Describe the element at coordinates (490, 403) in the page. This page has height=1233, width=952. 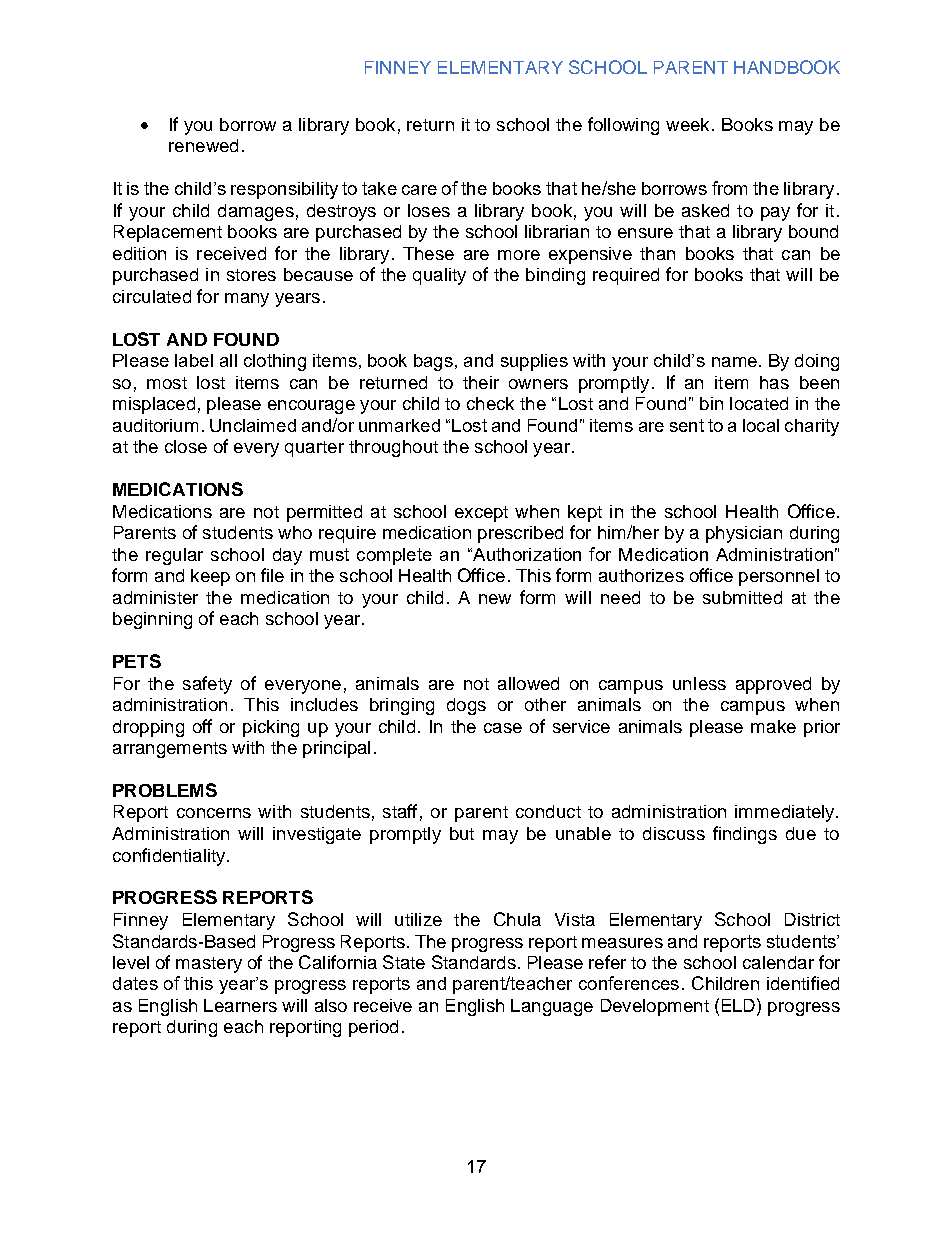
I see `check` at that location.
